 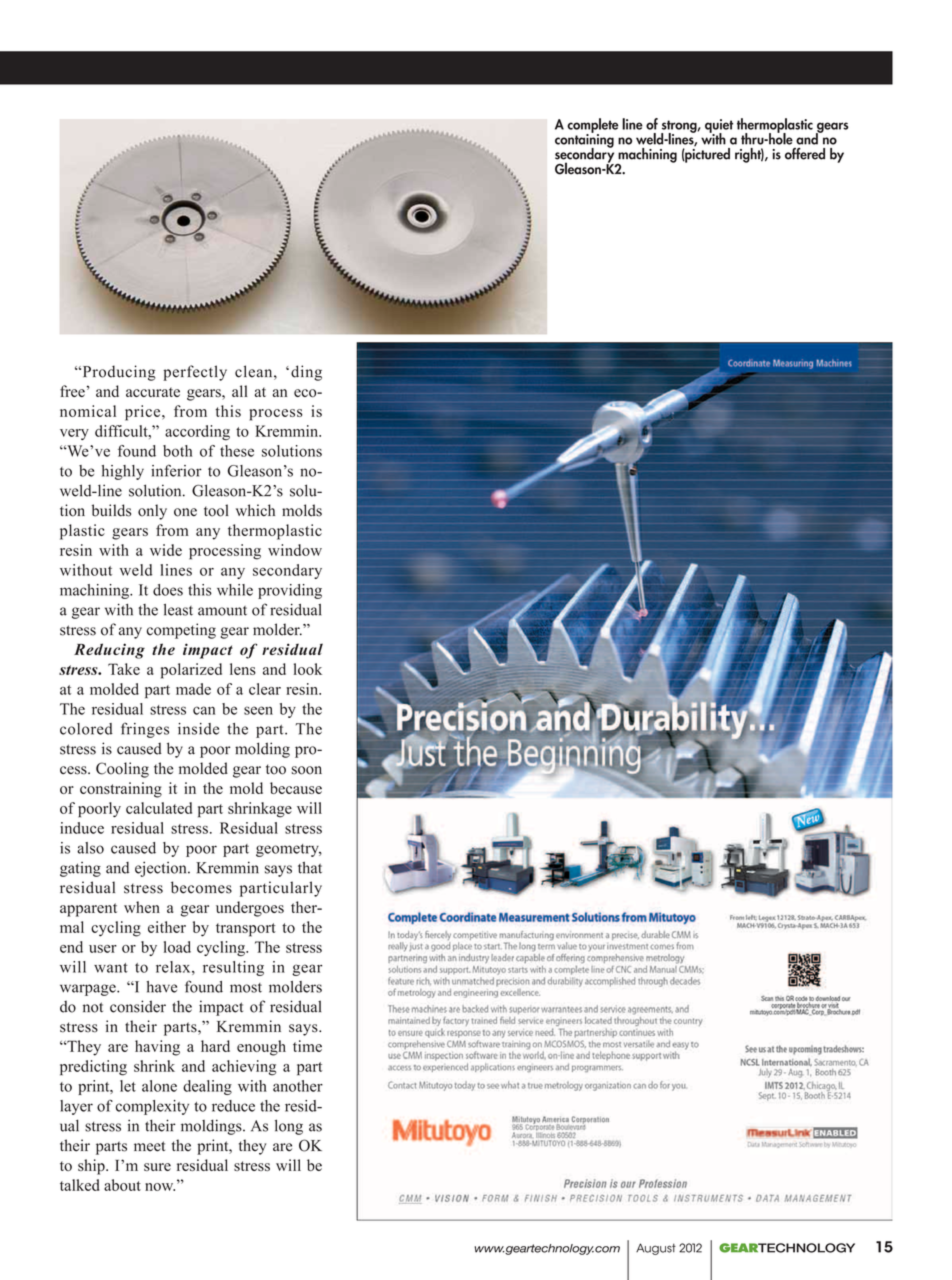 What do you see at coordinates (195, 373) in the page?
I see `perfectly` at bounding box center [195, 373].
